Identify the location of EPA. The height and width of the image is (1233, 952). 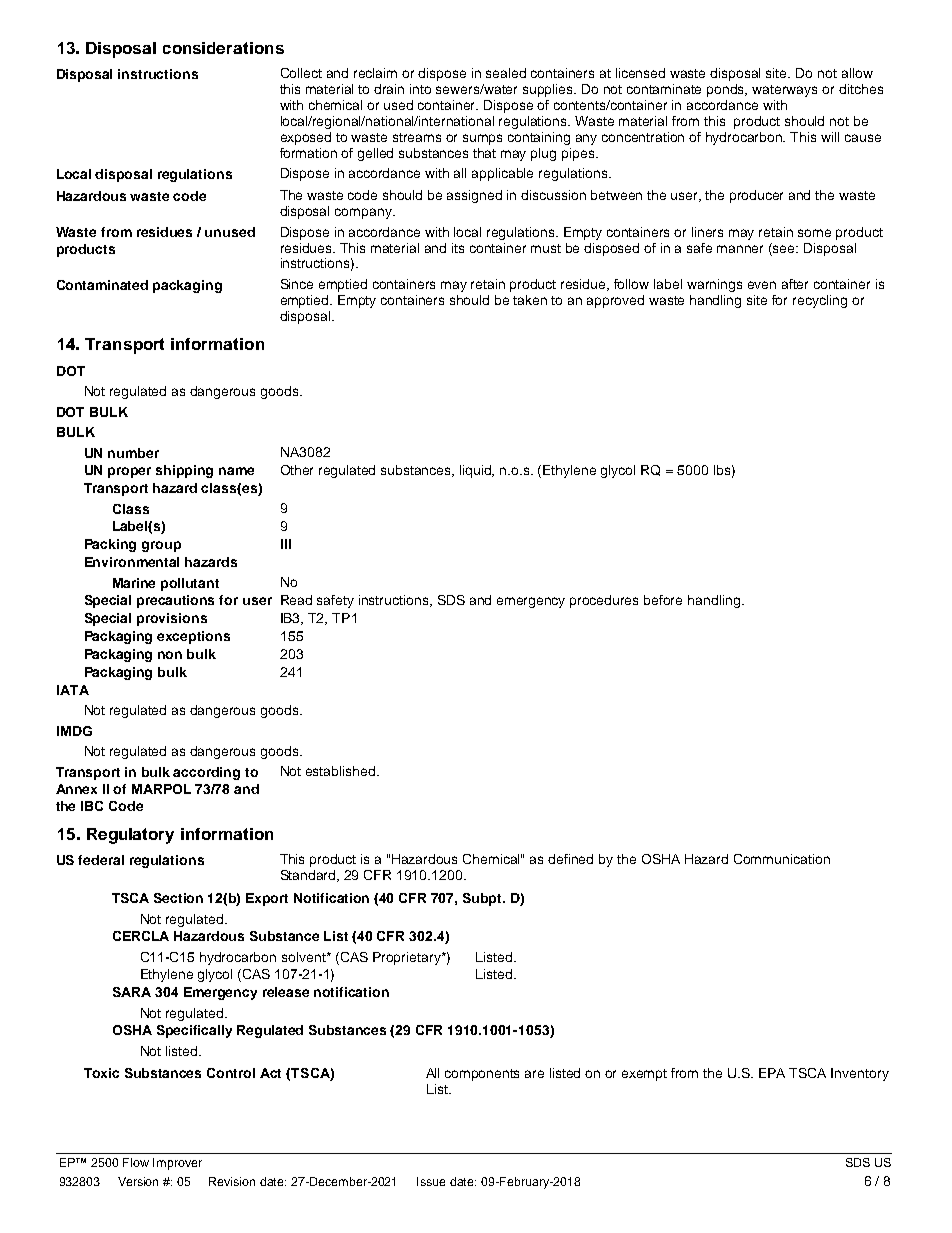
(772, 1073).
